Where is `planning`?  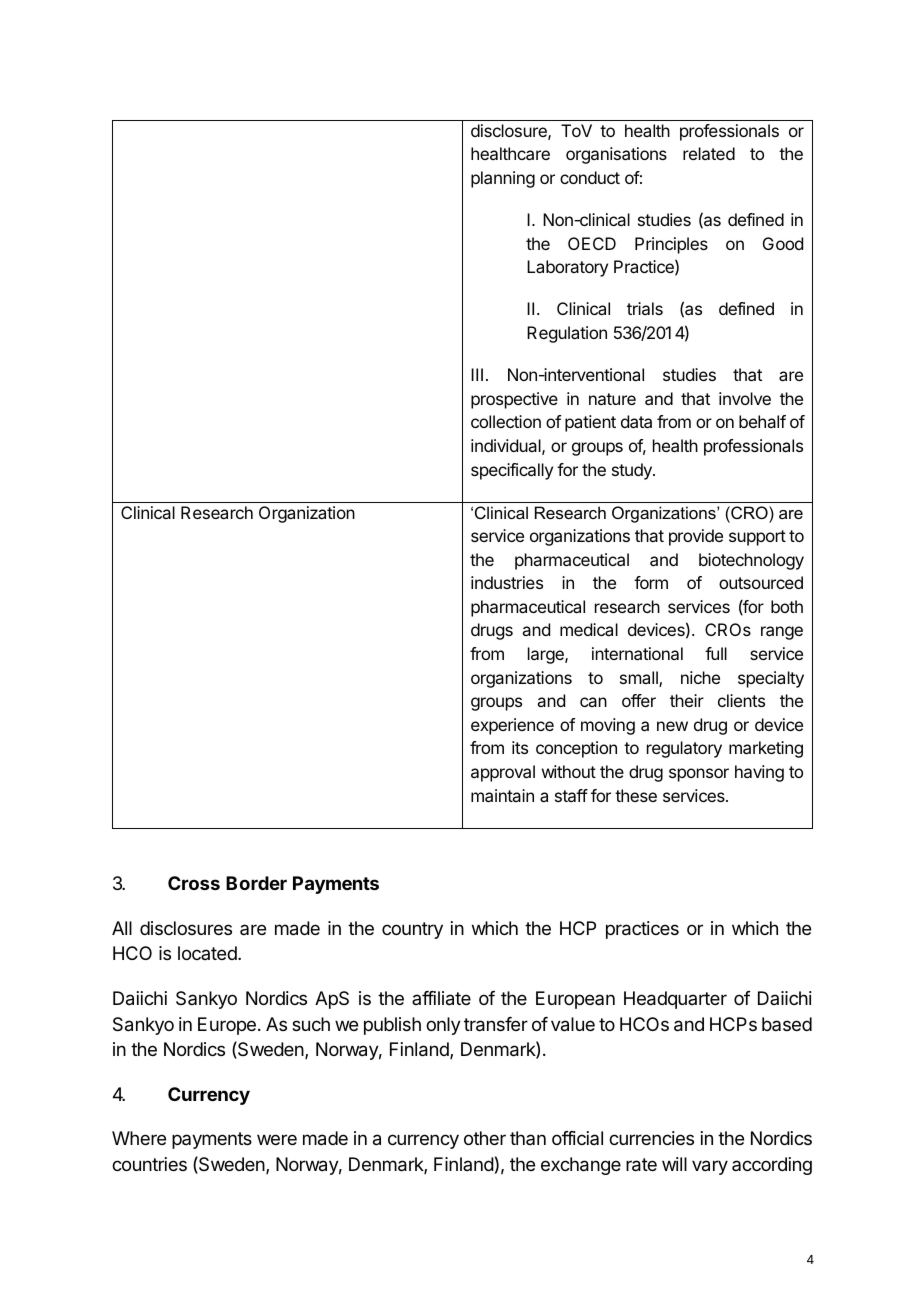 planning is located at coordinates (503, 179).
